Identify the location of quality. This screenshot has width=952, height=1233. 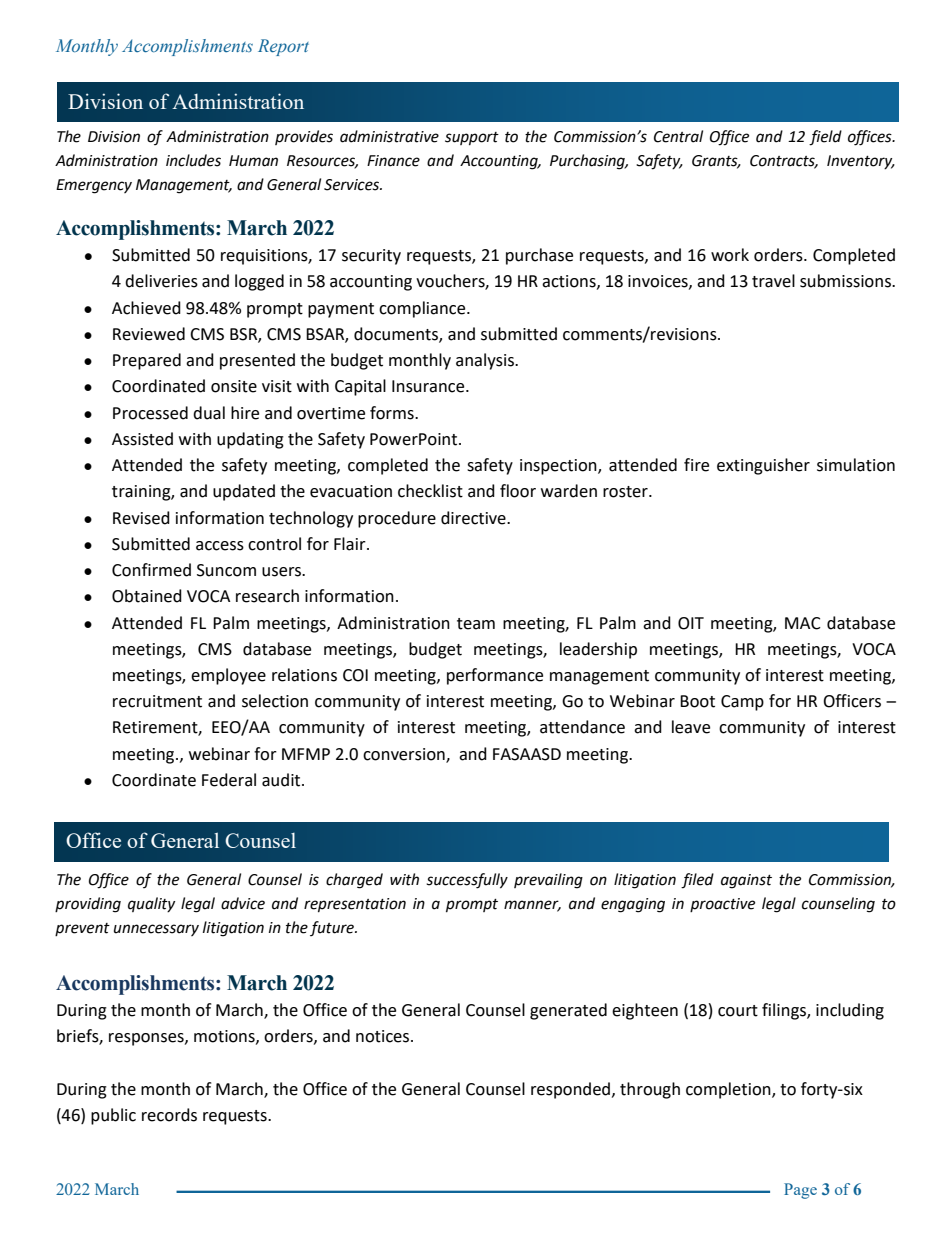
(151, 904).
